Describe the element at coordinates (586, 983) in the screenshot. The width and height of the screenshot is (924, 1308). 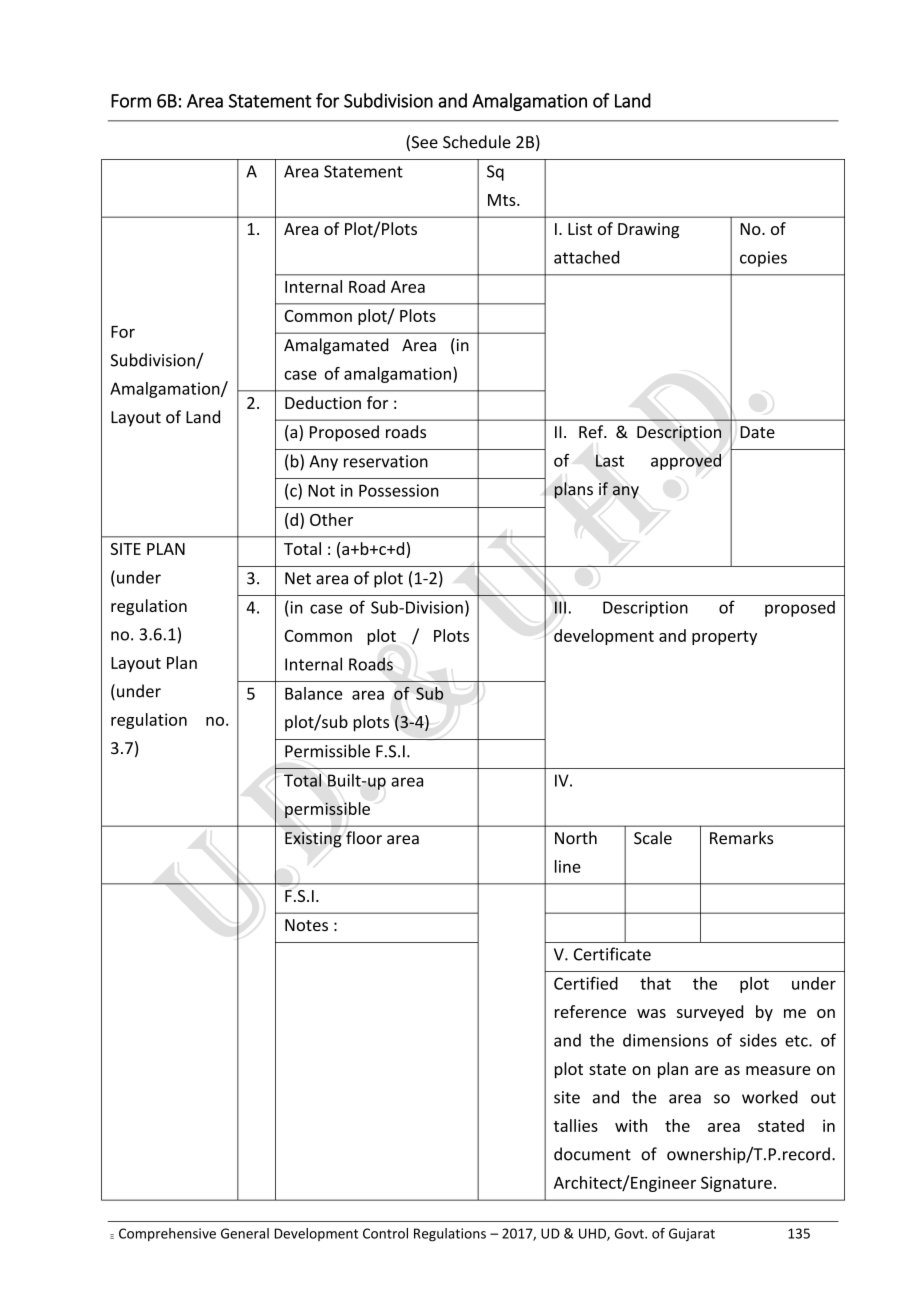
I see `Certified` at that location.
